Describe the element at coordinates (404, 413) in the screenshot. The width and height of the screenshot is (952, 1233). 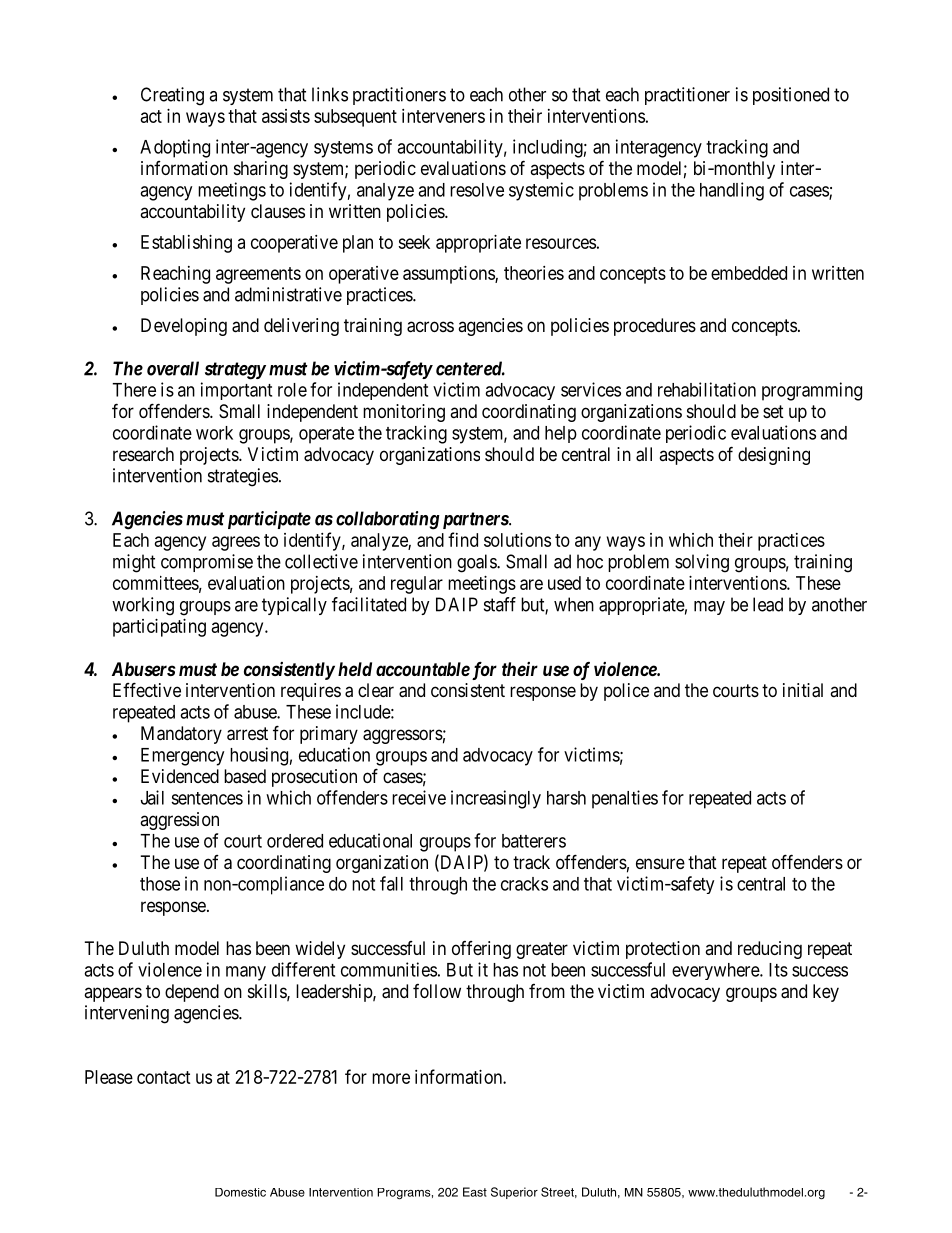
I see `monitoring` at that location.
